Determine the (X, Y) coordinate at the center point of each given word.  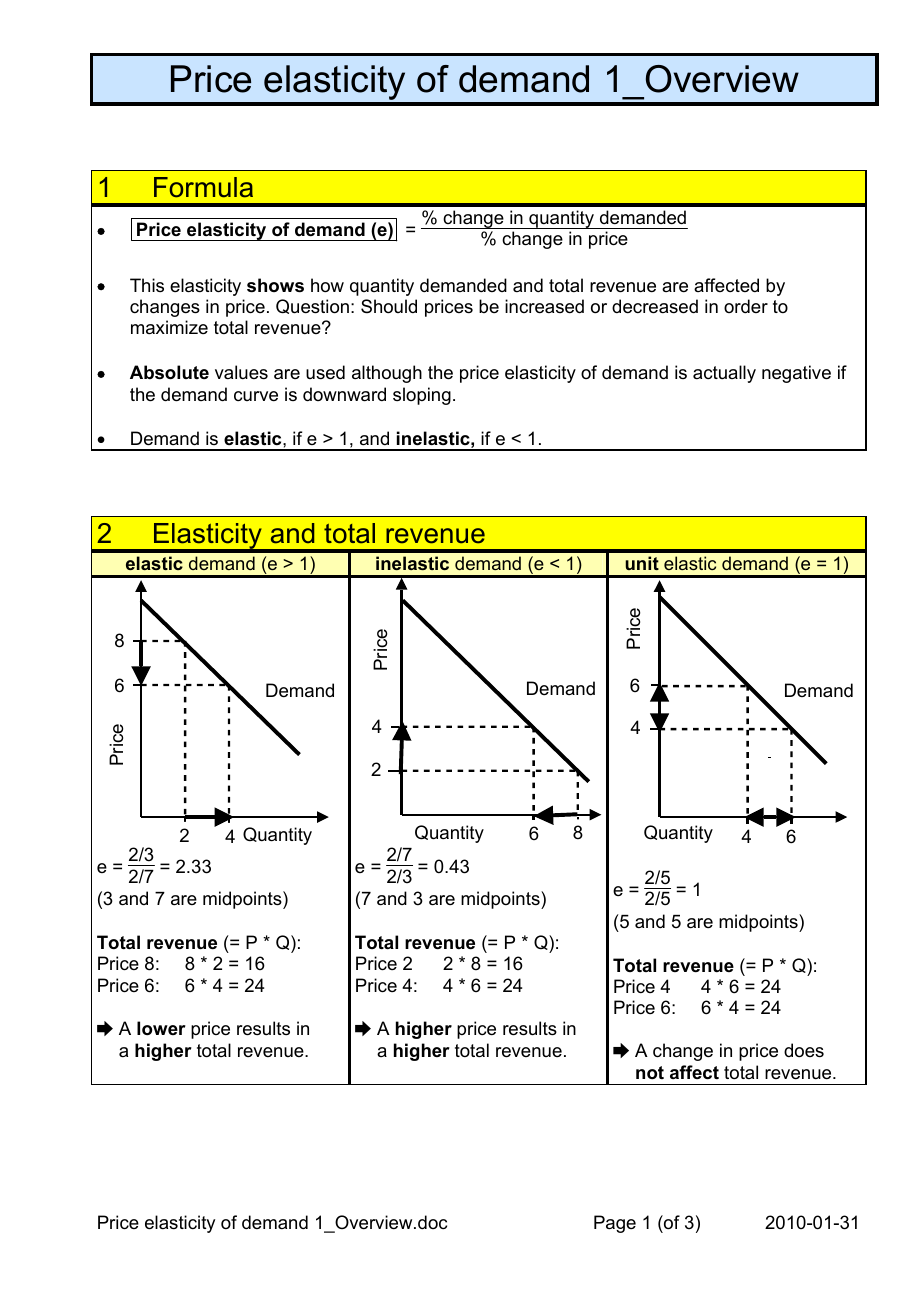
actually (724, 374)
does (804, 1050)
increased (544, 306)
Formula (203, 187)
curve (256, 396)
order (746, 306)
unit (642, 563)
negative (796, 374)
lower (161, 1028)
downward (344, 394)
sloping (422, 396)
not (650, 1073)
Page (615, 1224)
